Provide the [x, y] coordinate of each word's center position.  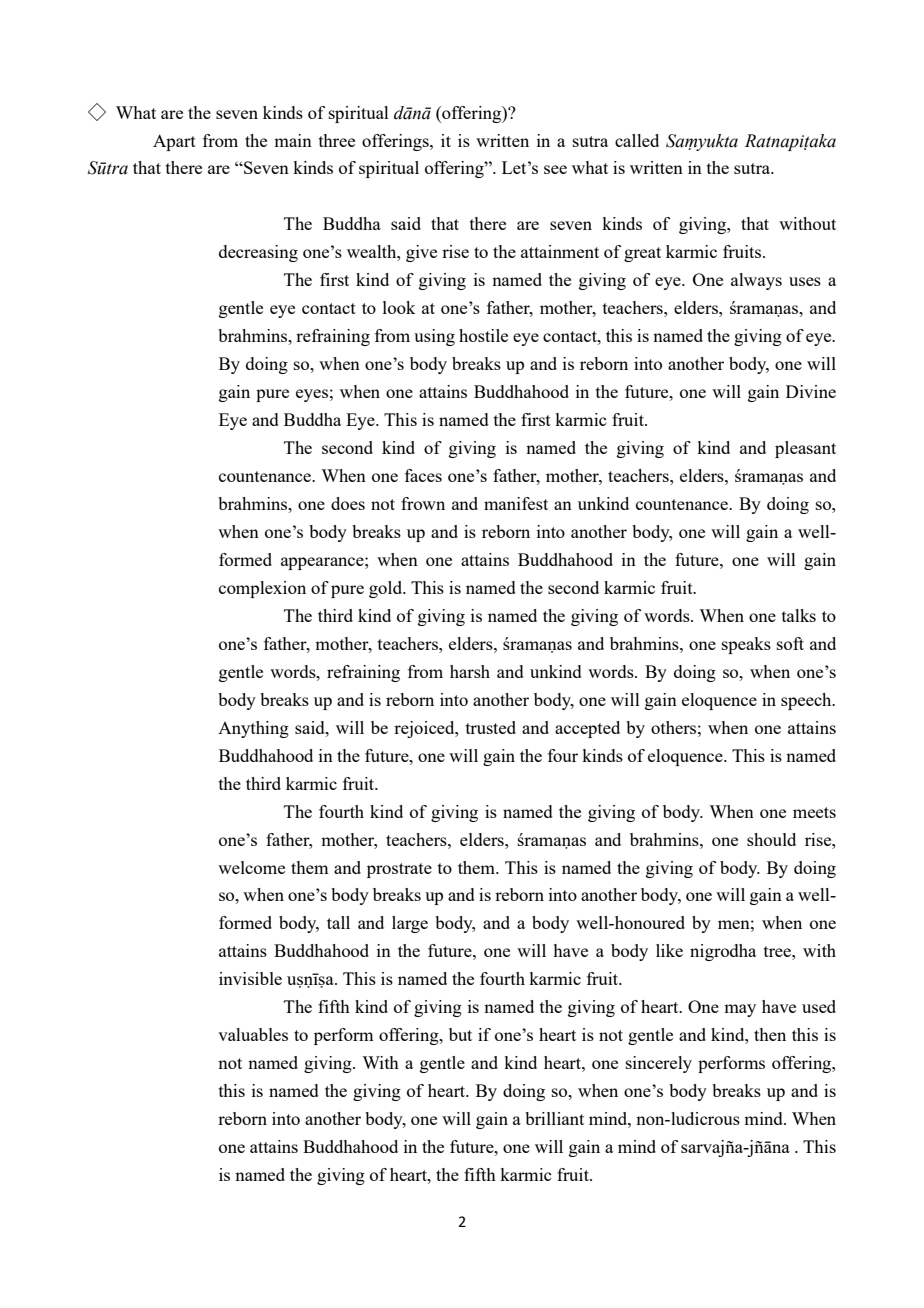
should [771, 839]
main [293, 140]
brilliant [554, 1118]
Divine [811, 391]
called [637, 140]
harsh [470, 671]
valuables [253, 1034]
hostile [483, 335]
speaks [746, 645]
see [555, 169]
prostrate [399, 870]
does [348, 503]
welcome [251, 867]
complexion [262, 589]
